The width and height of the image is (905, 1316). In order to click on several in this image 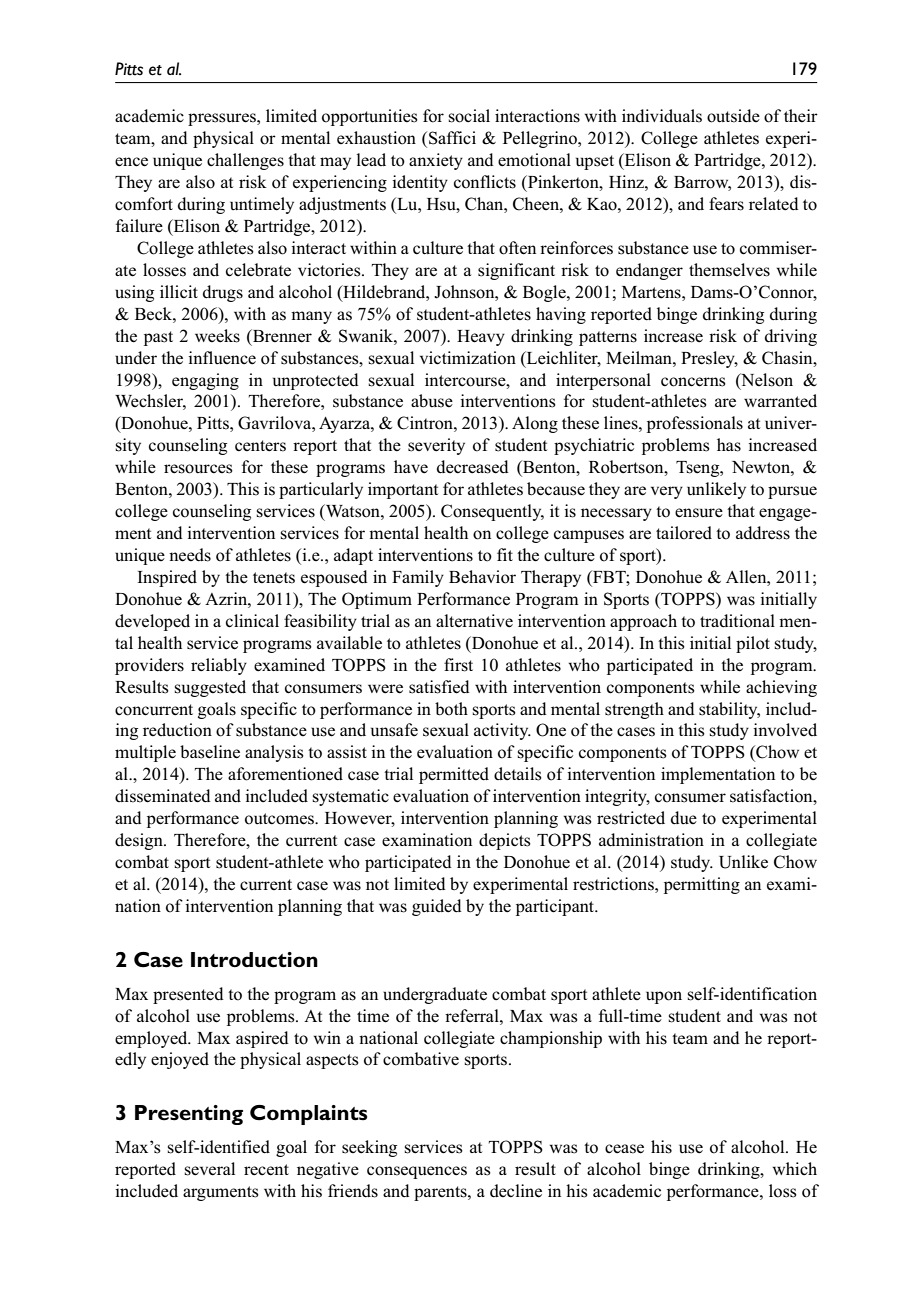, I will do `click(210, 1169)`.
